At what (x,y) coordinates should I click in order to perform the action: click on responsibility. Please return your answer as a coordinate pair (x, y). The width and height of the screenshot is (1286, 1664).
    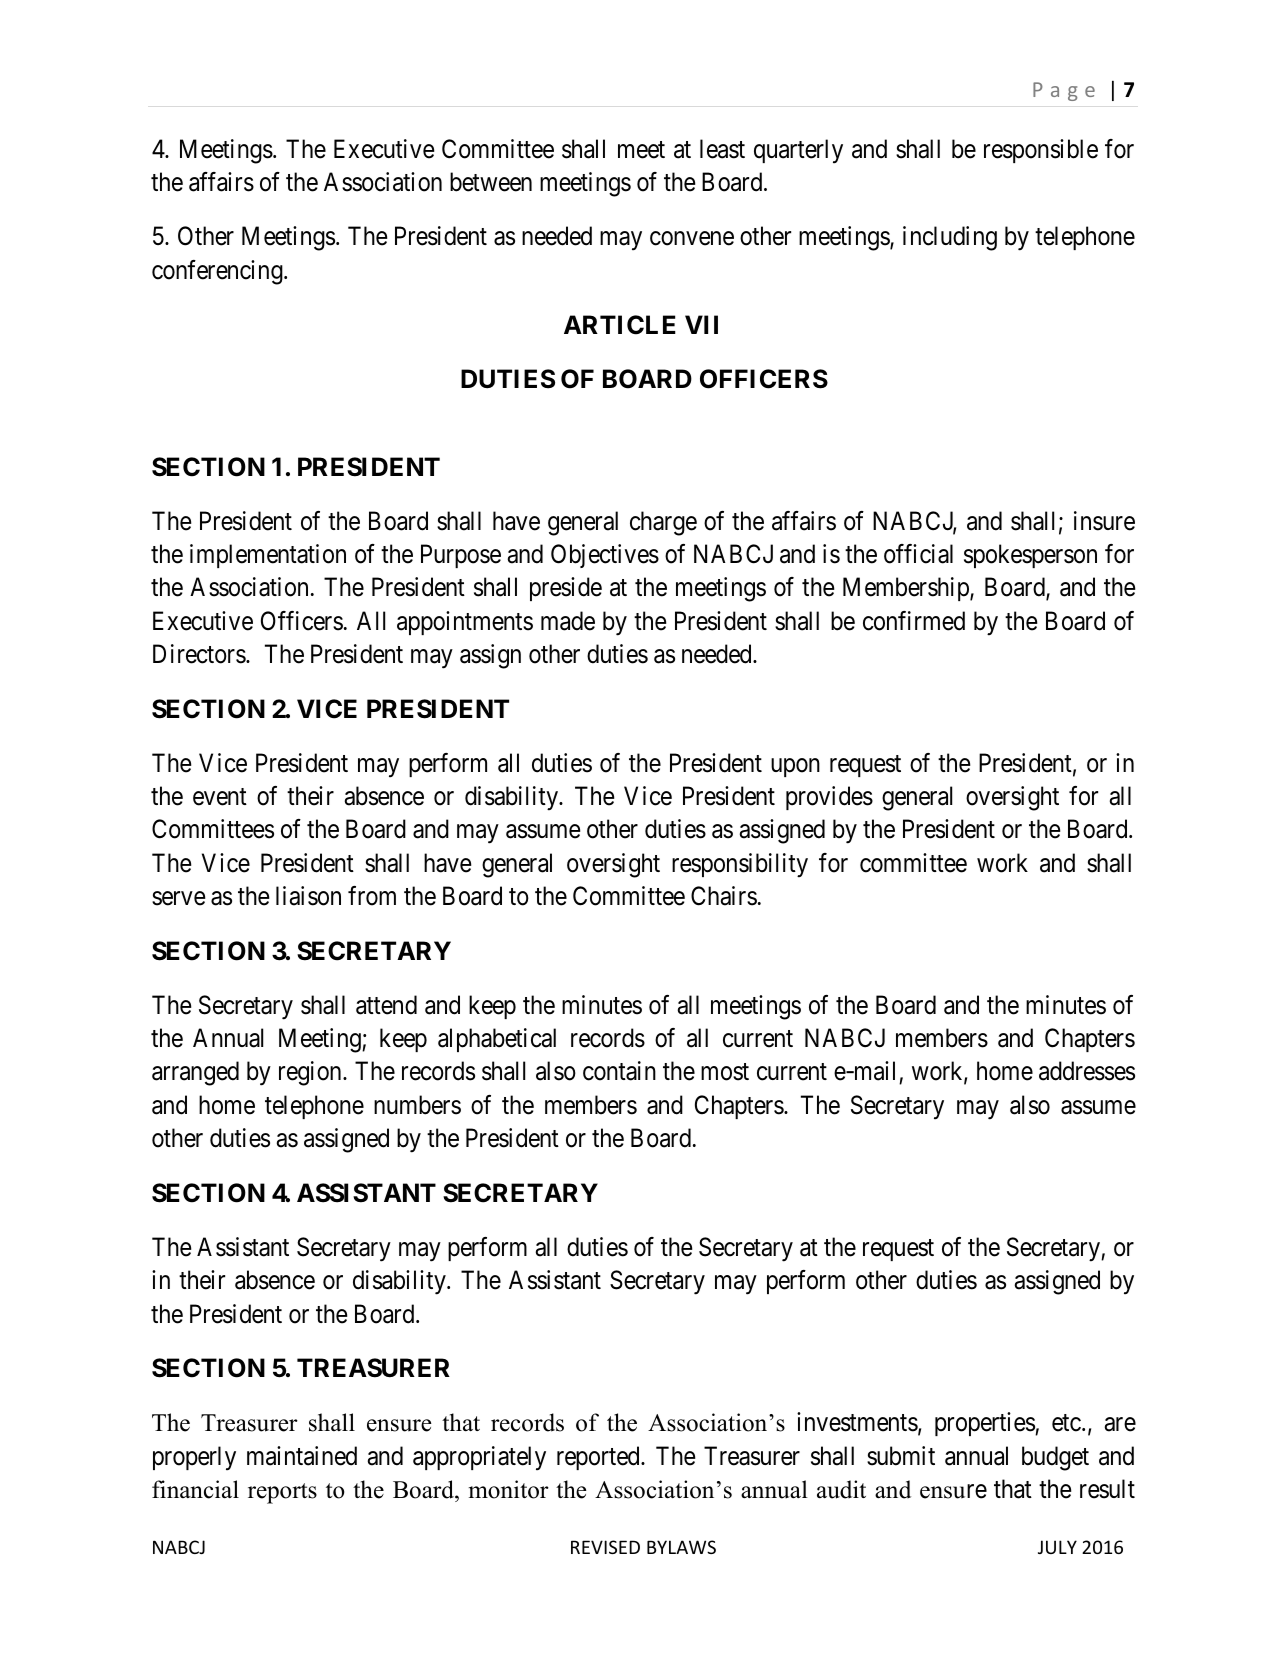
    Looking at the image, I should click on (740, 865).
